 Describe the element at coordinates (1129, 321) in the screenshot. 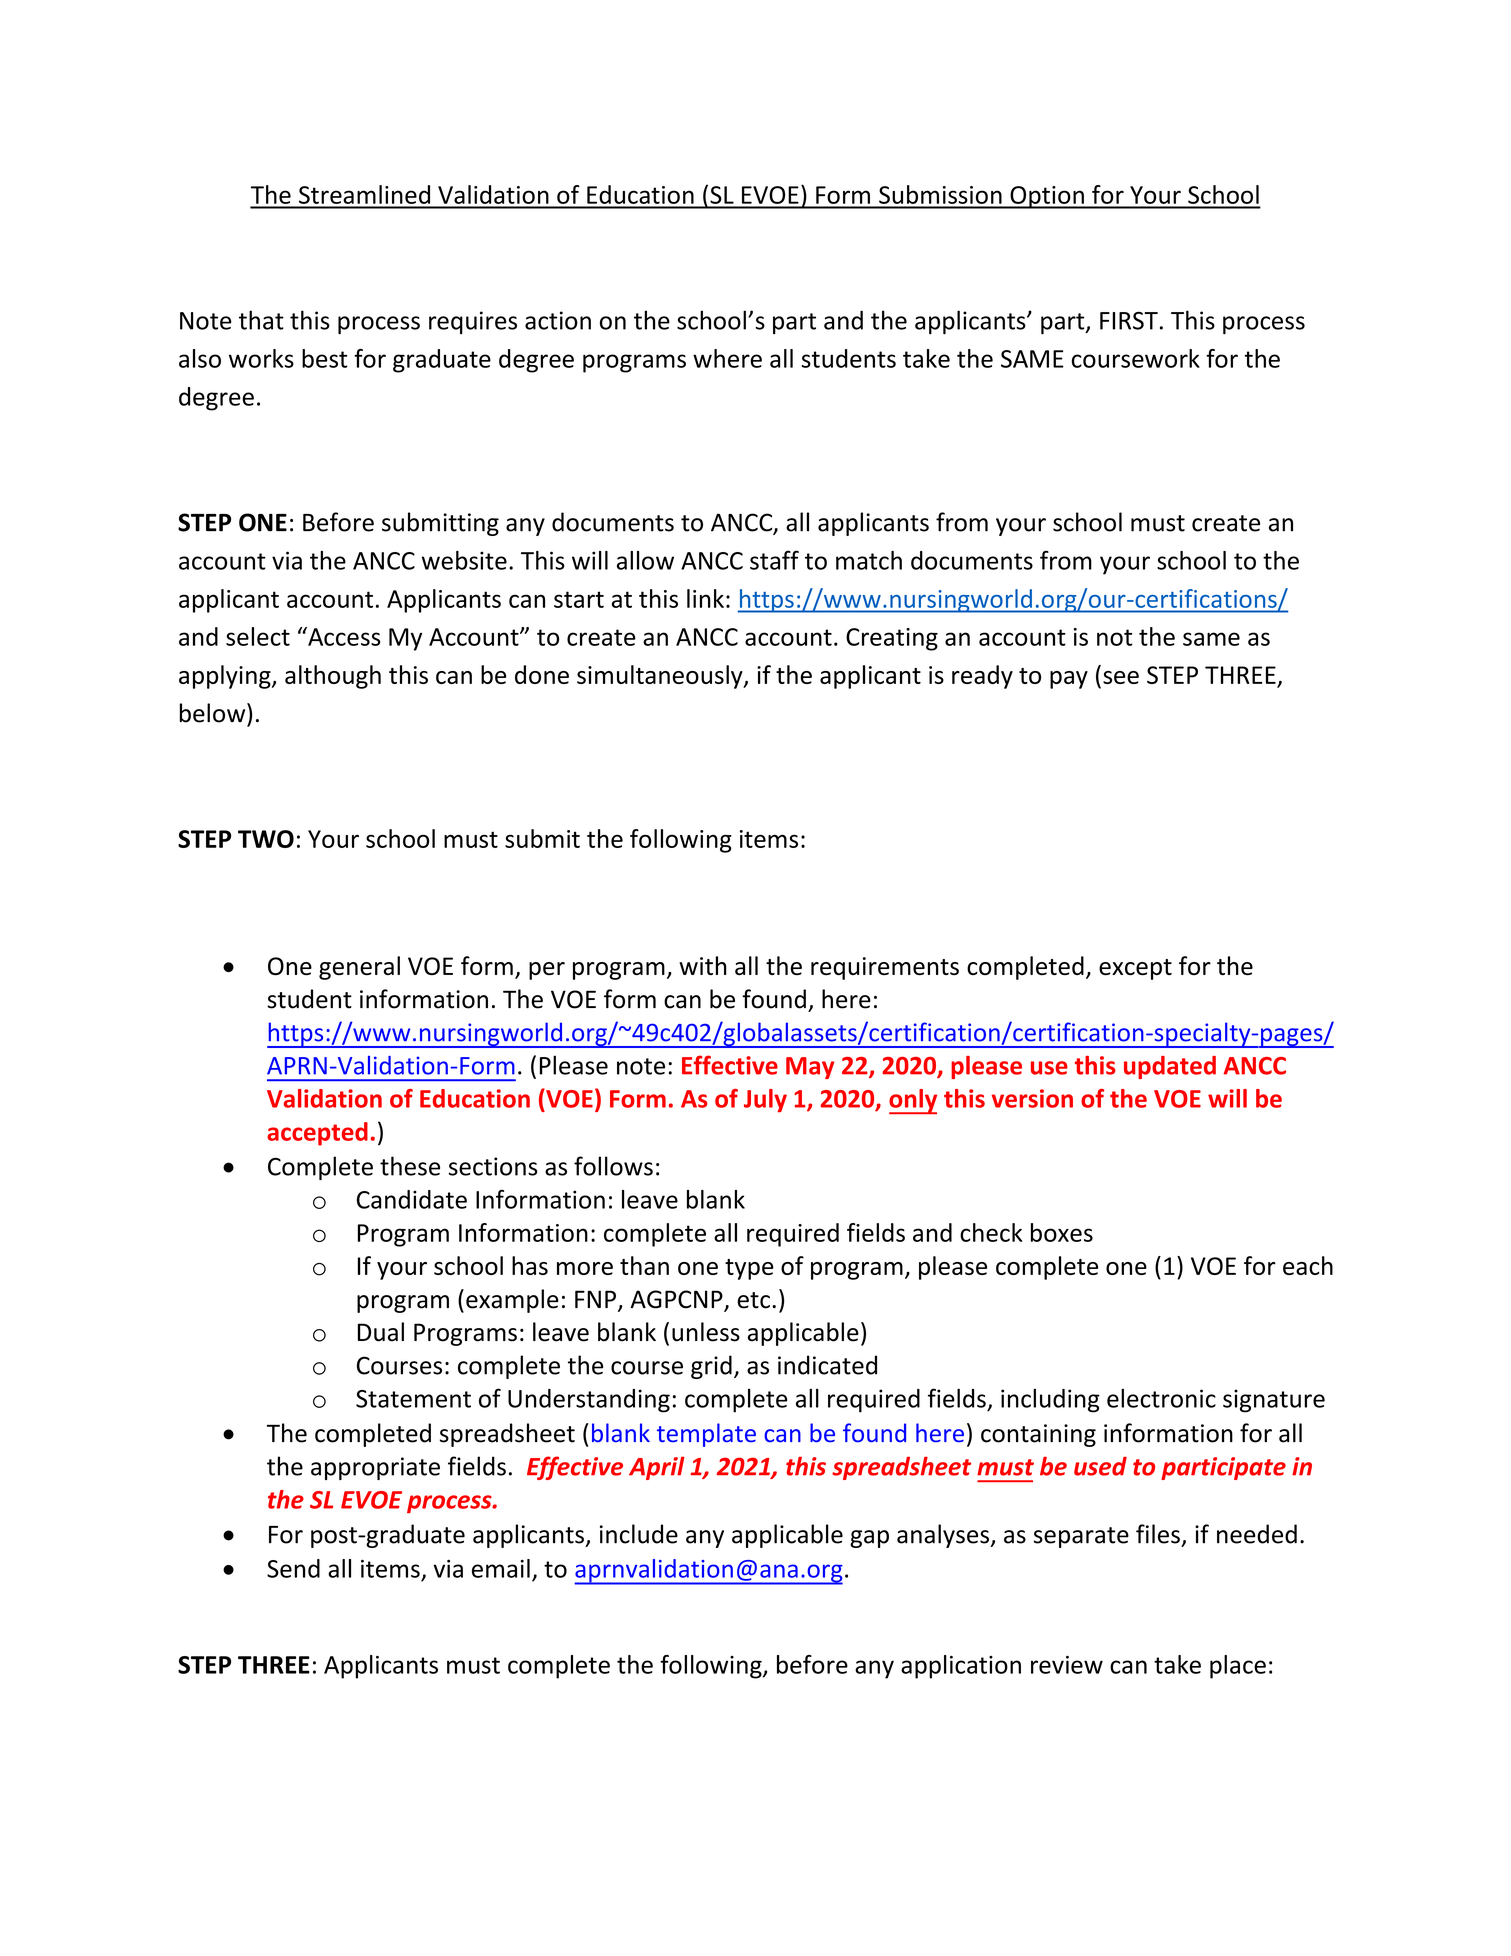

I see `FIRST` at that location.
